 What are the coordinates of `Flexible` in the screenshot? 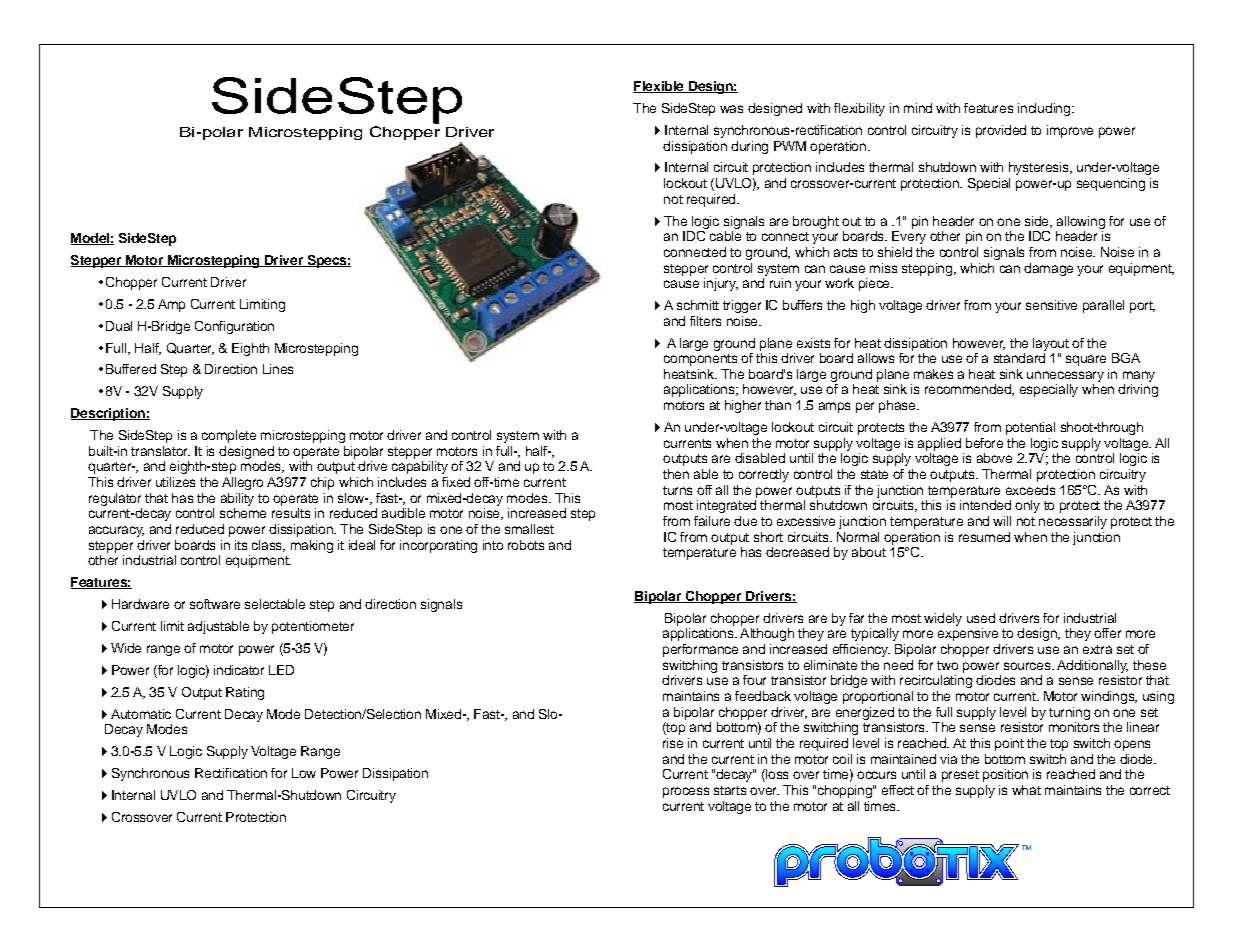 It's located at (659, 87).
